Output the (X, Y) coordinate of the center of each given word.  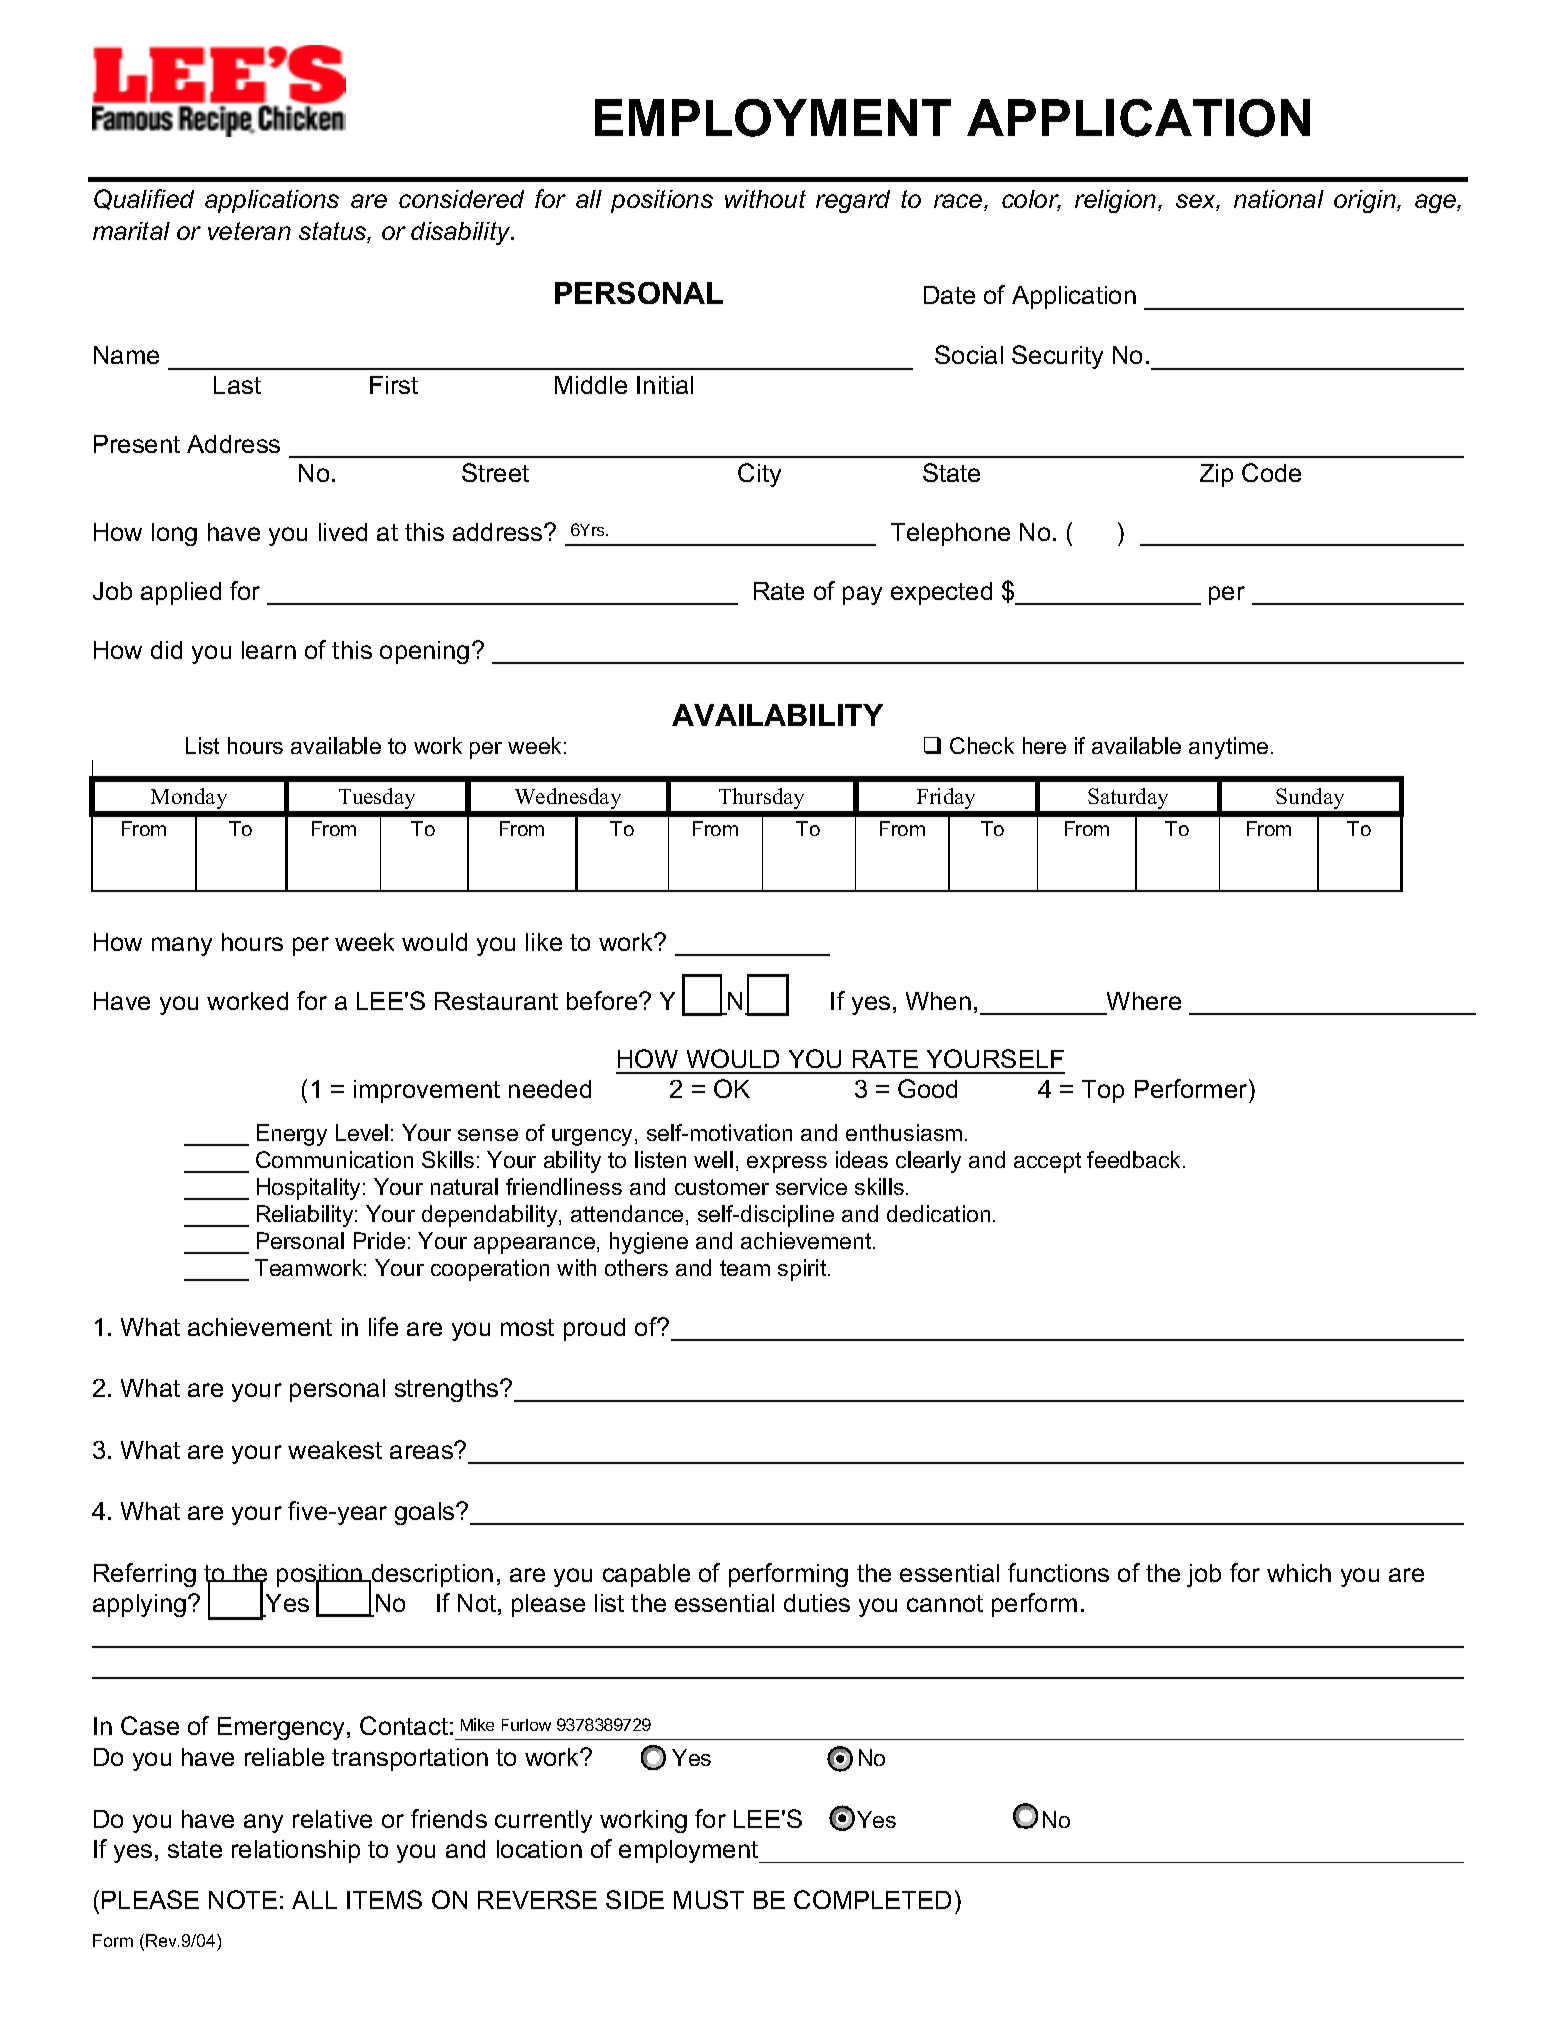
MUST (709, 1899)
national (1279, 199)
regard (853, 201)
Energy (292, 1135)
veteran (249, 231)
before (603, 1000)
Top (1103, 1091)
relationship (296, 1851)
